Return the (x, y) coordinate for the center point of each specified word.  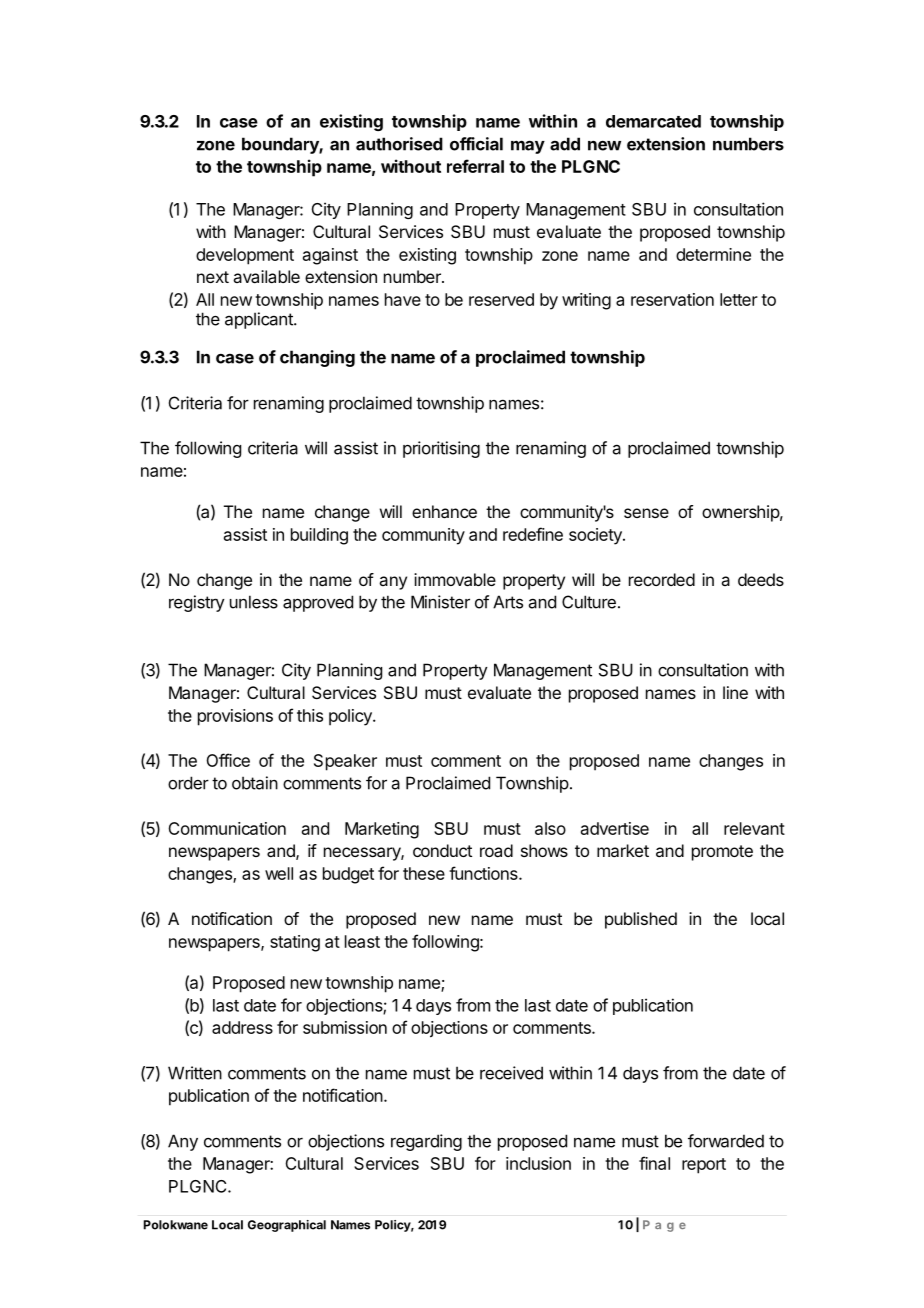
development (245, 256)
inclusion (538, 1163)
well (279, 873)
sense (646, 513)
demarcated (653, 121)
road (496, 850)
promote (722, 853)
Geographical (287, 1226)
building (319, 536)
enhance (444, 511)
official (476, 144)
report (704, 1166)
